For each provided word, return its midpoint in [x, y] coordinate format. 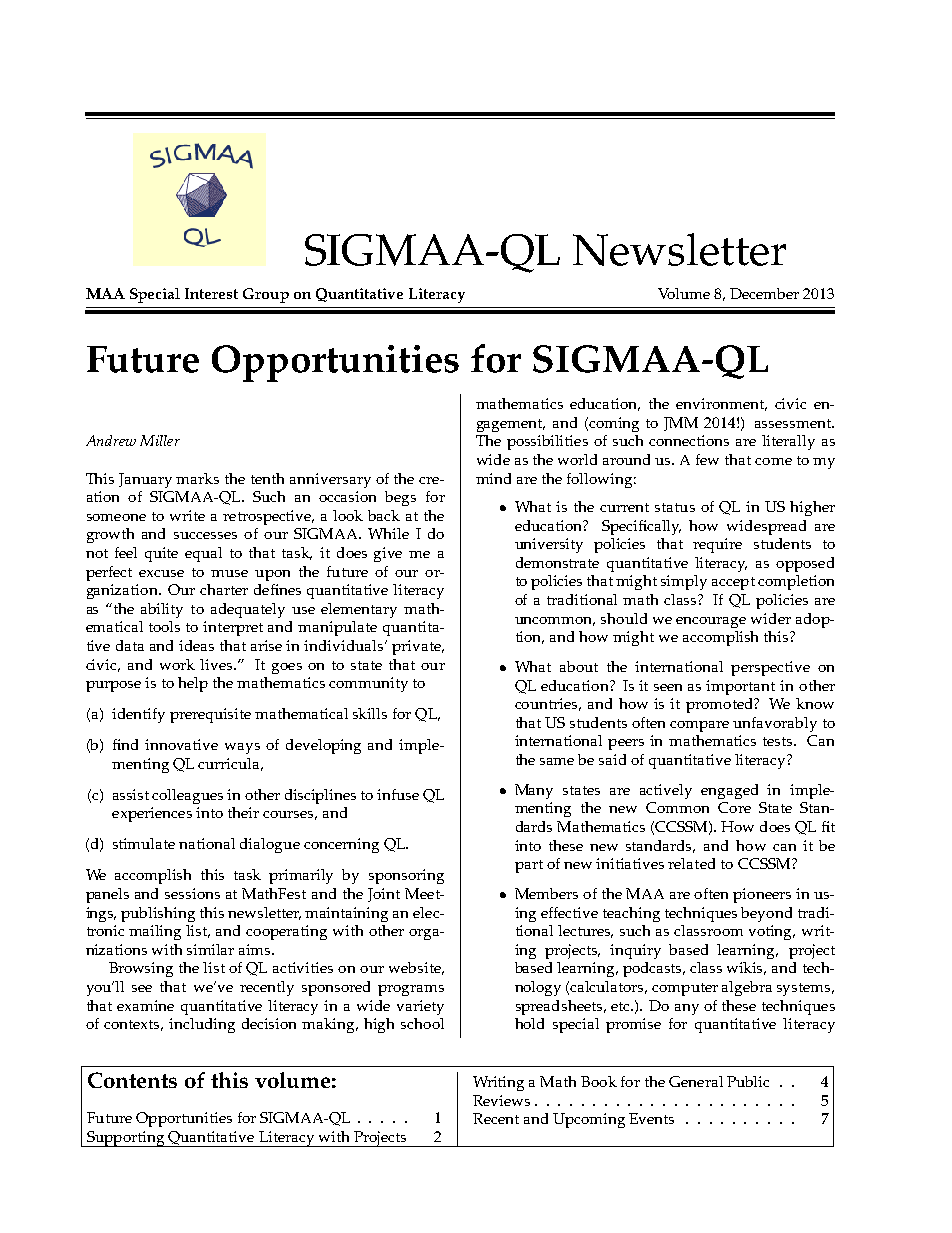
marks [197, 478]
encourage [711, 622]
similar [210, 949]
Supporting [126, 1139]
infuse [398, 794]
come [773, 461]
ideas [196, 645]
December [764, 293]
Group [266, 295]
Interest [211, 293]
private [417, 647]
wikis [746, 968]
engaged [729, 791]
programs [411, 990]
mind [493, 478]
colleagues [187, 796]
